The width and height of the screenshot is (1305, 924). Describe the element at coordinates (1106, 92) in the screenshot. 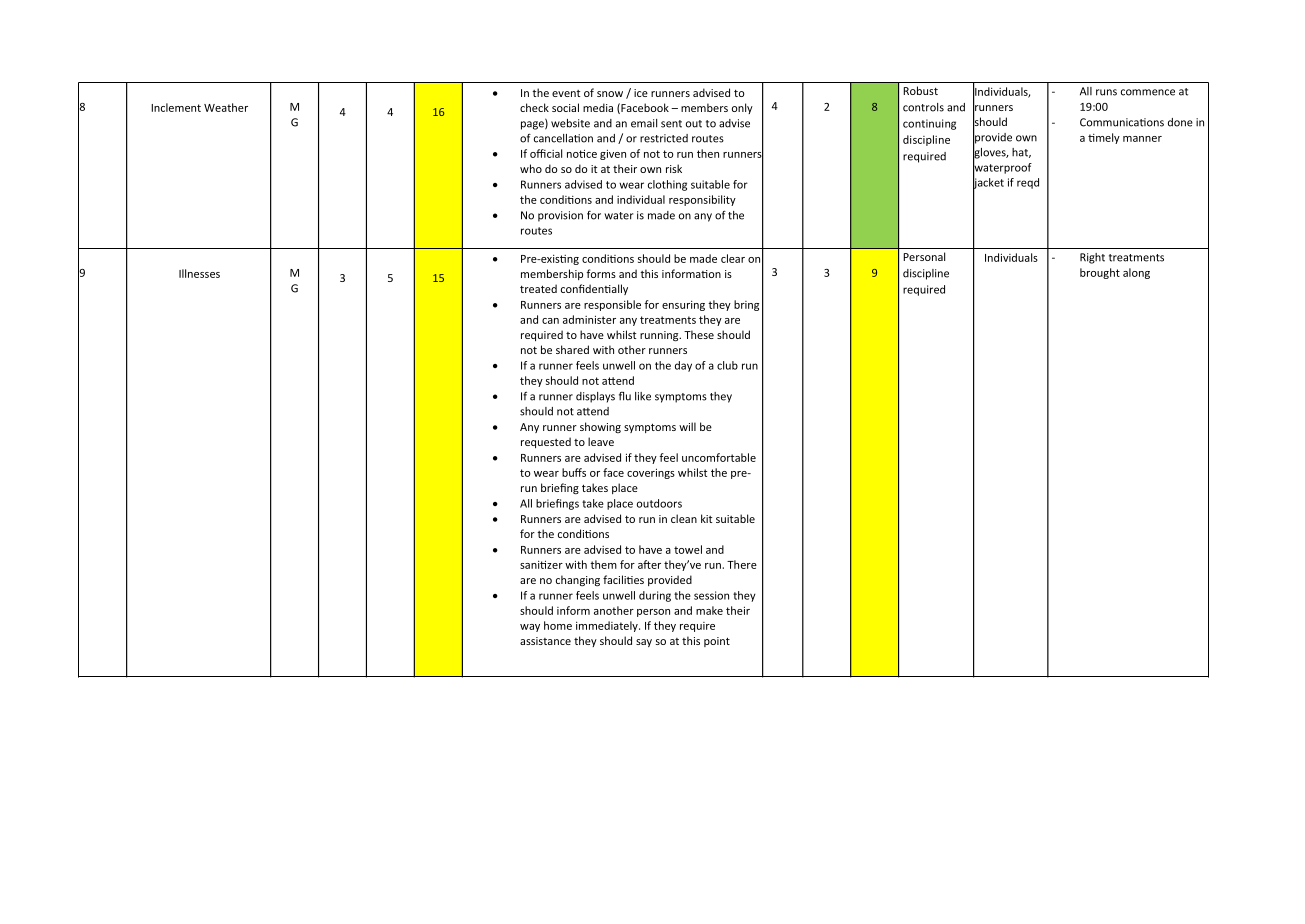

I see `runs` at that location.
